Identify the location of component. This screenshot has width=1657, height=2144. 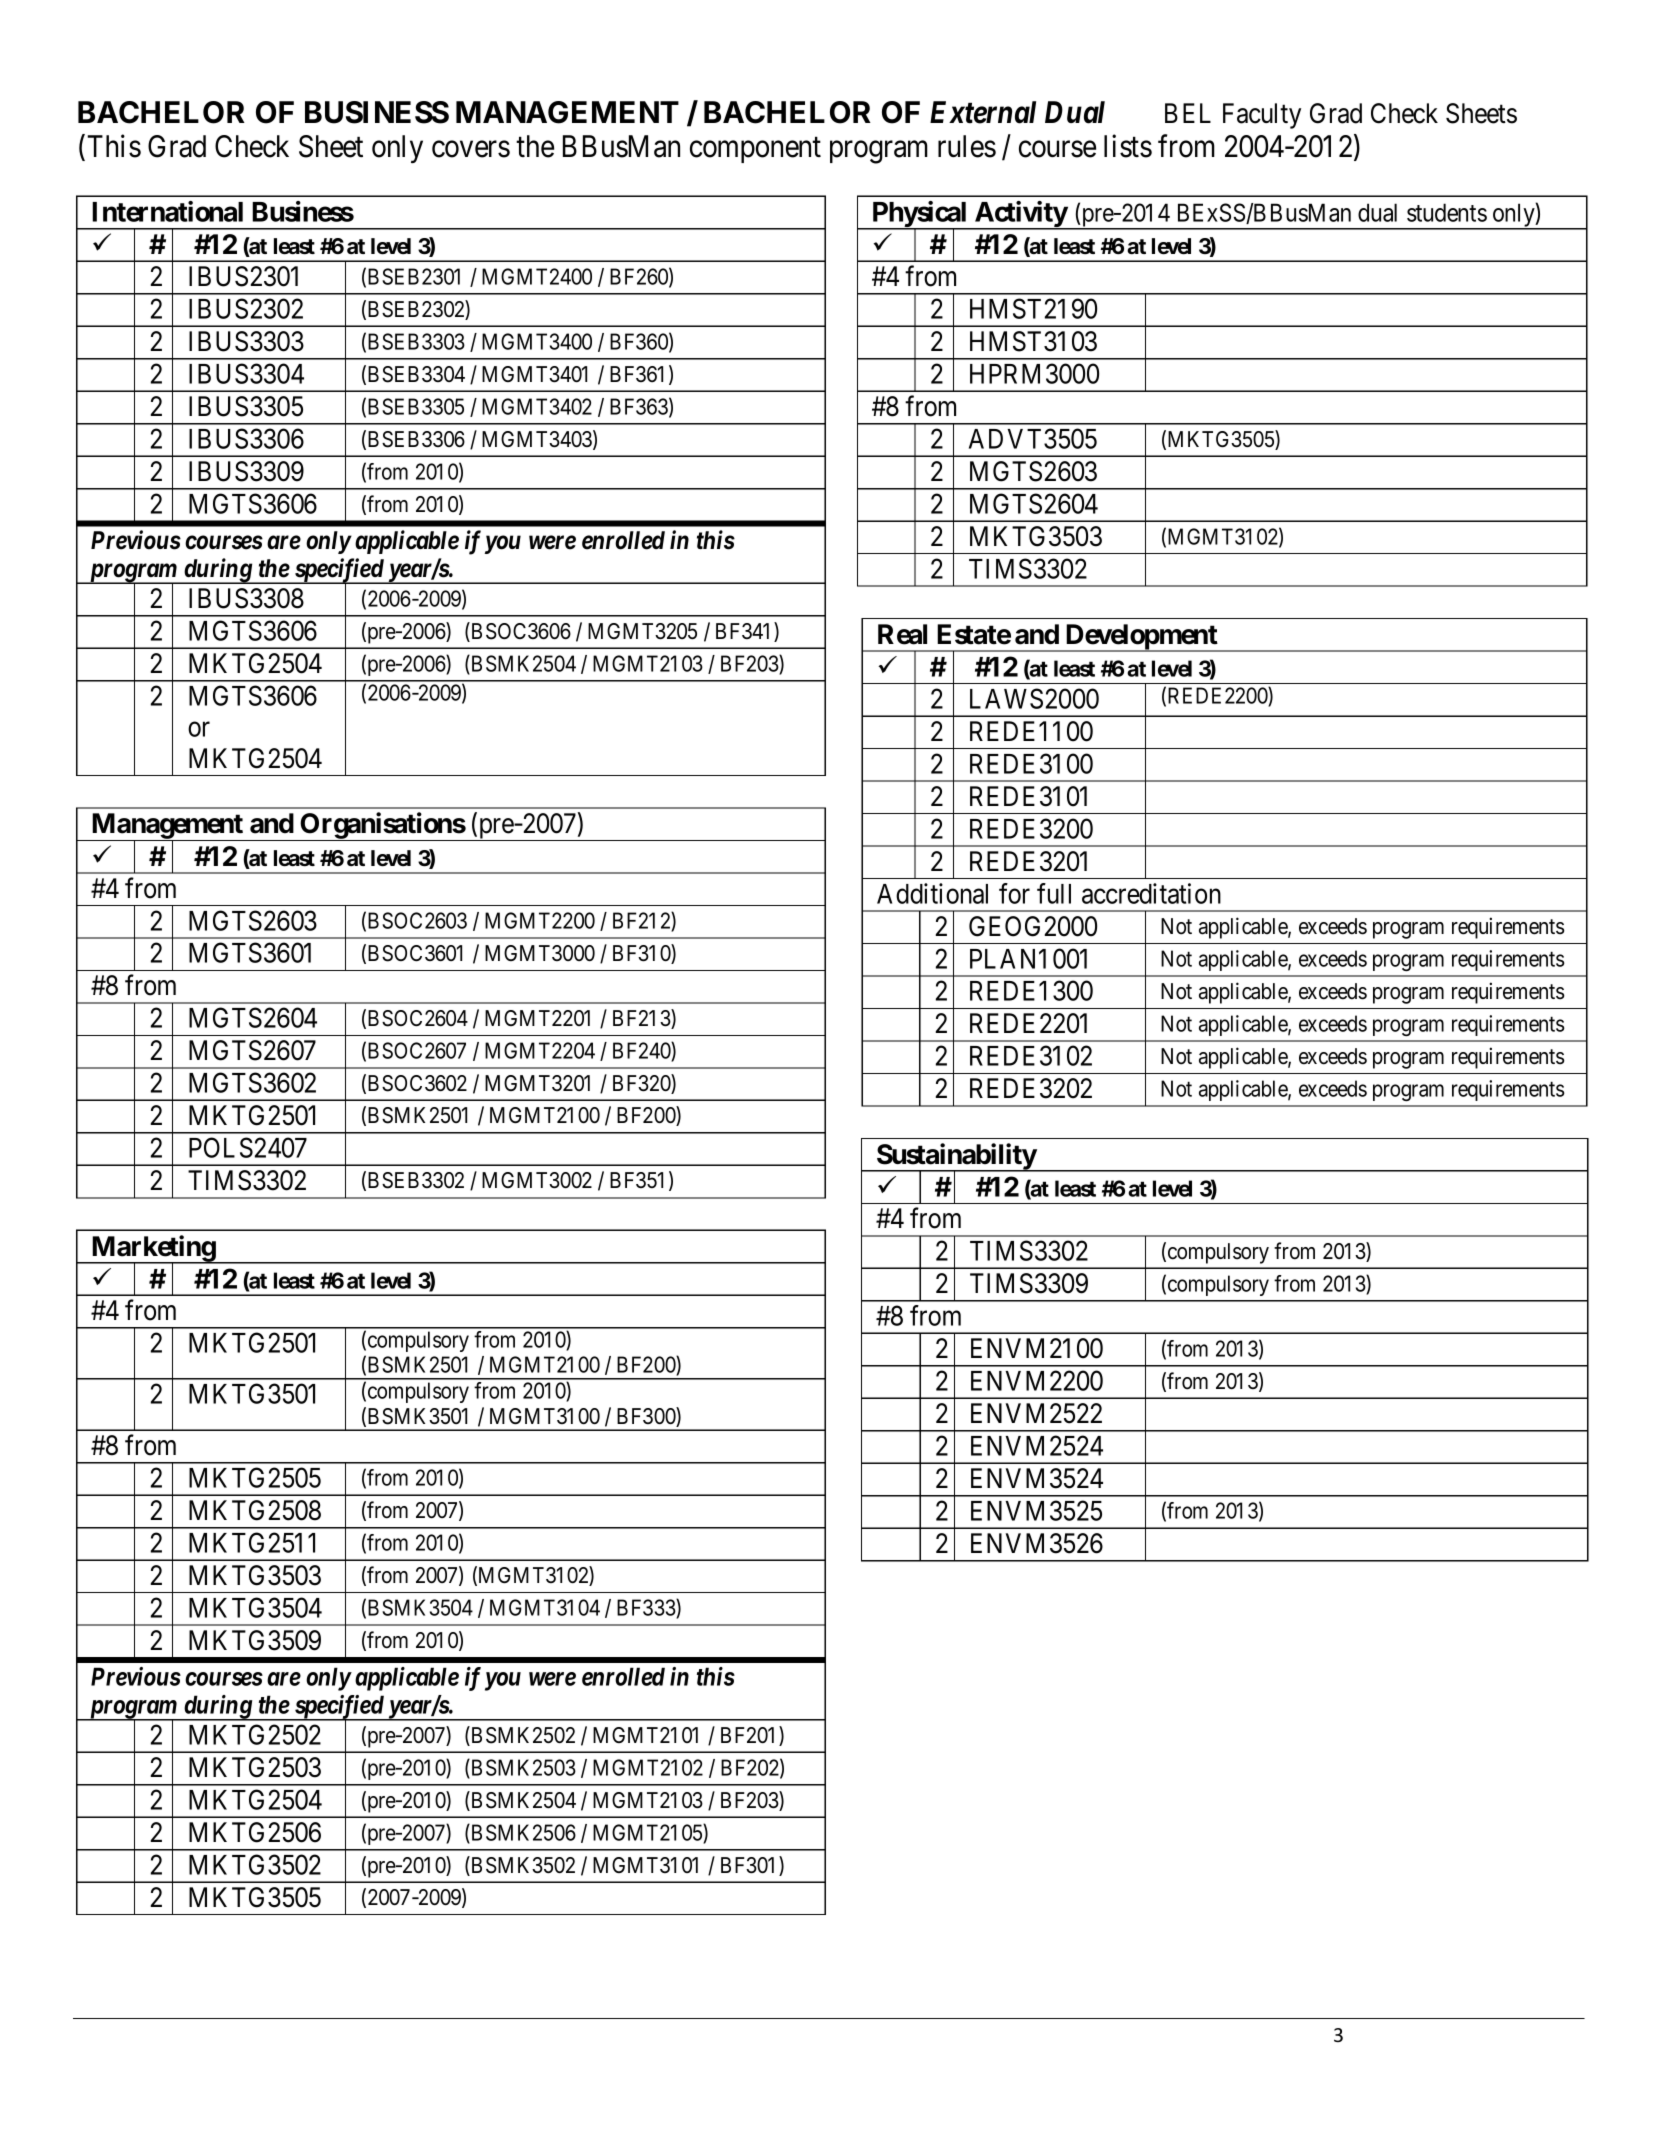
(755, 150).
